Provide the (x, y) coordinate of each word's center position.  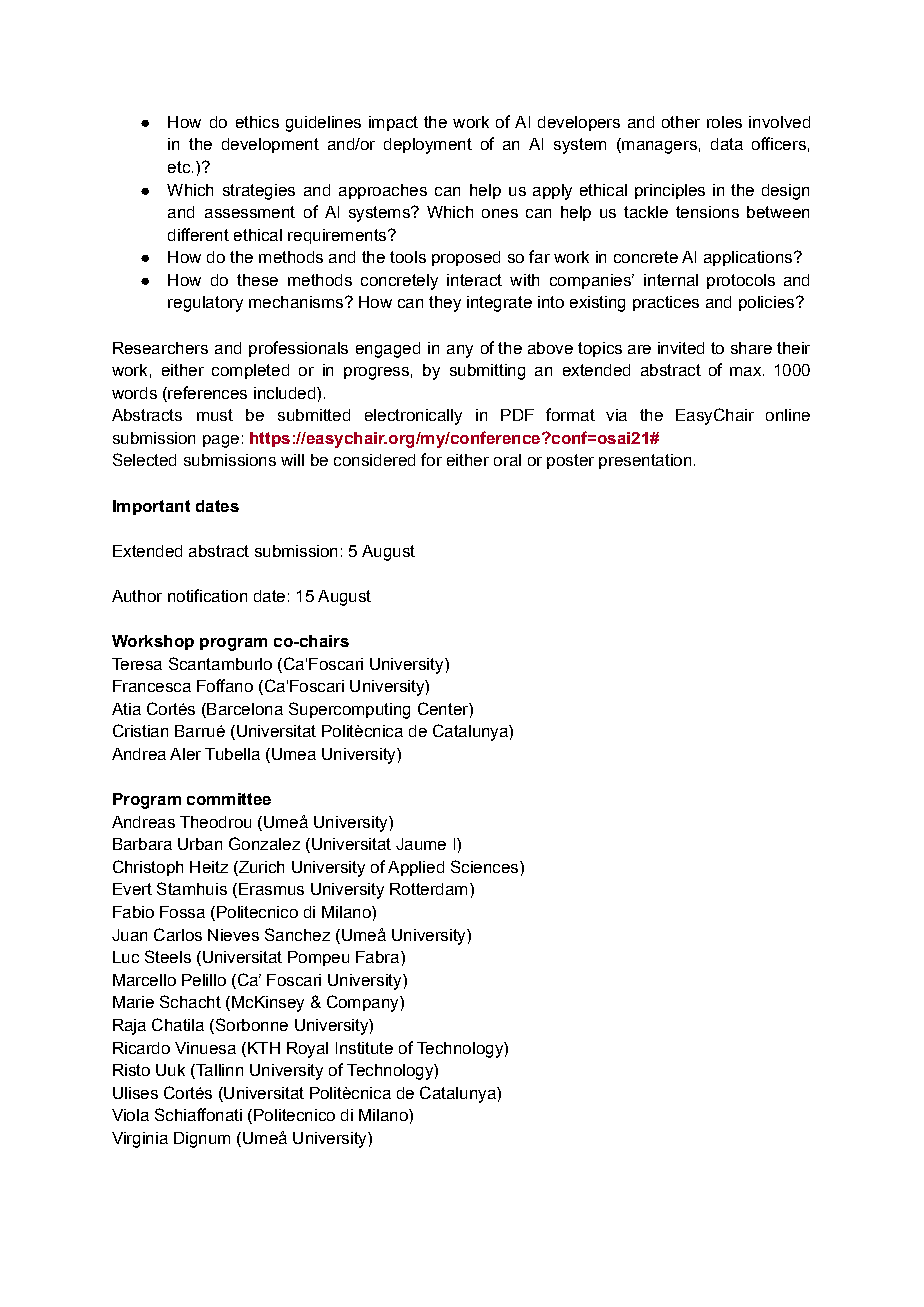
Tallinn (218, 1071)
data (727, 144)
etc (179, 167)
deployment (428, 146)
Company (364, 1003)
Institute (364, 1048)
